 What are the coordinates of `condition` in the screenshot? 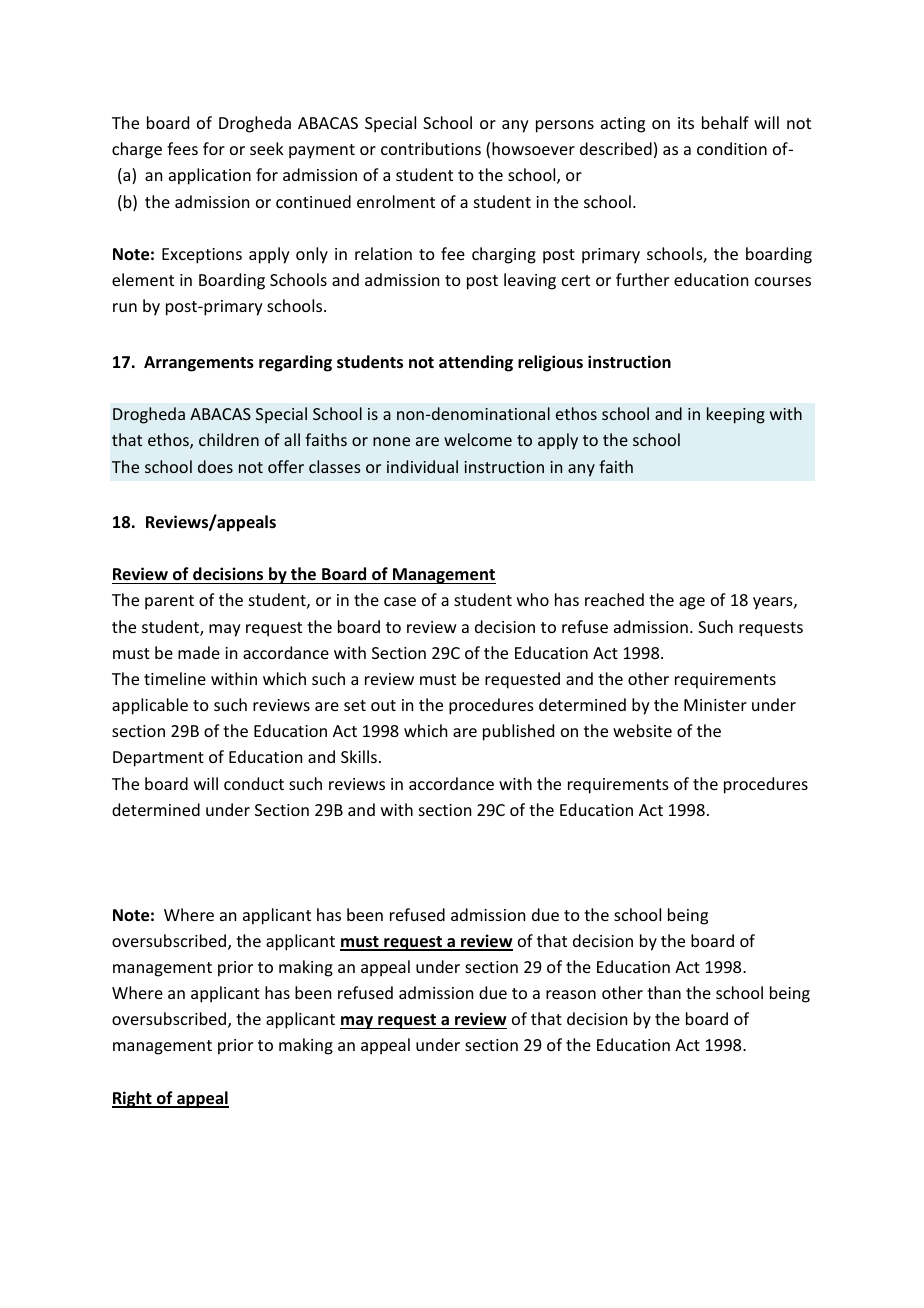 It's located at (732, 148).
